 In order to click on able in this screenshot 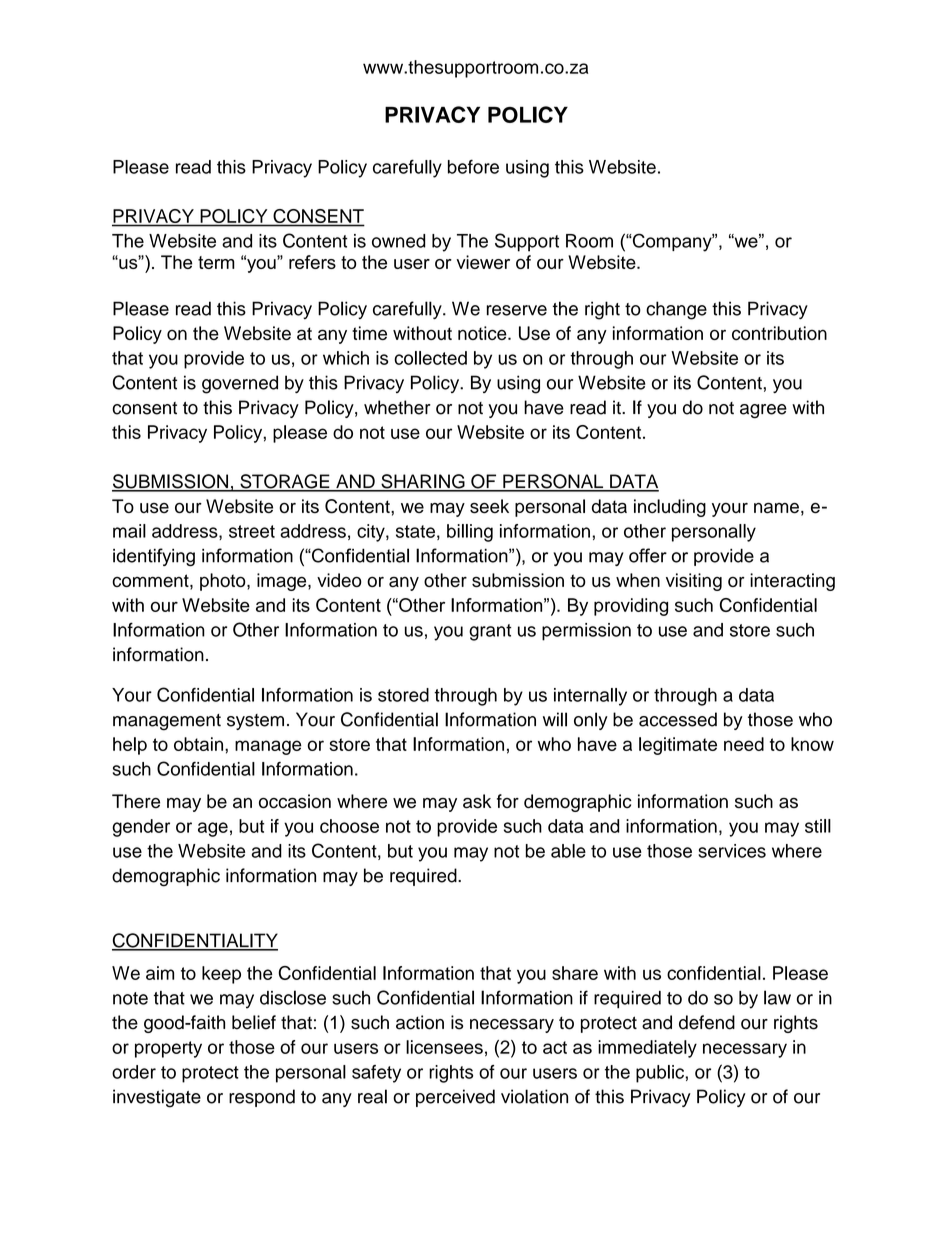, I will do `click(568, 851)`.
